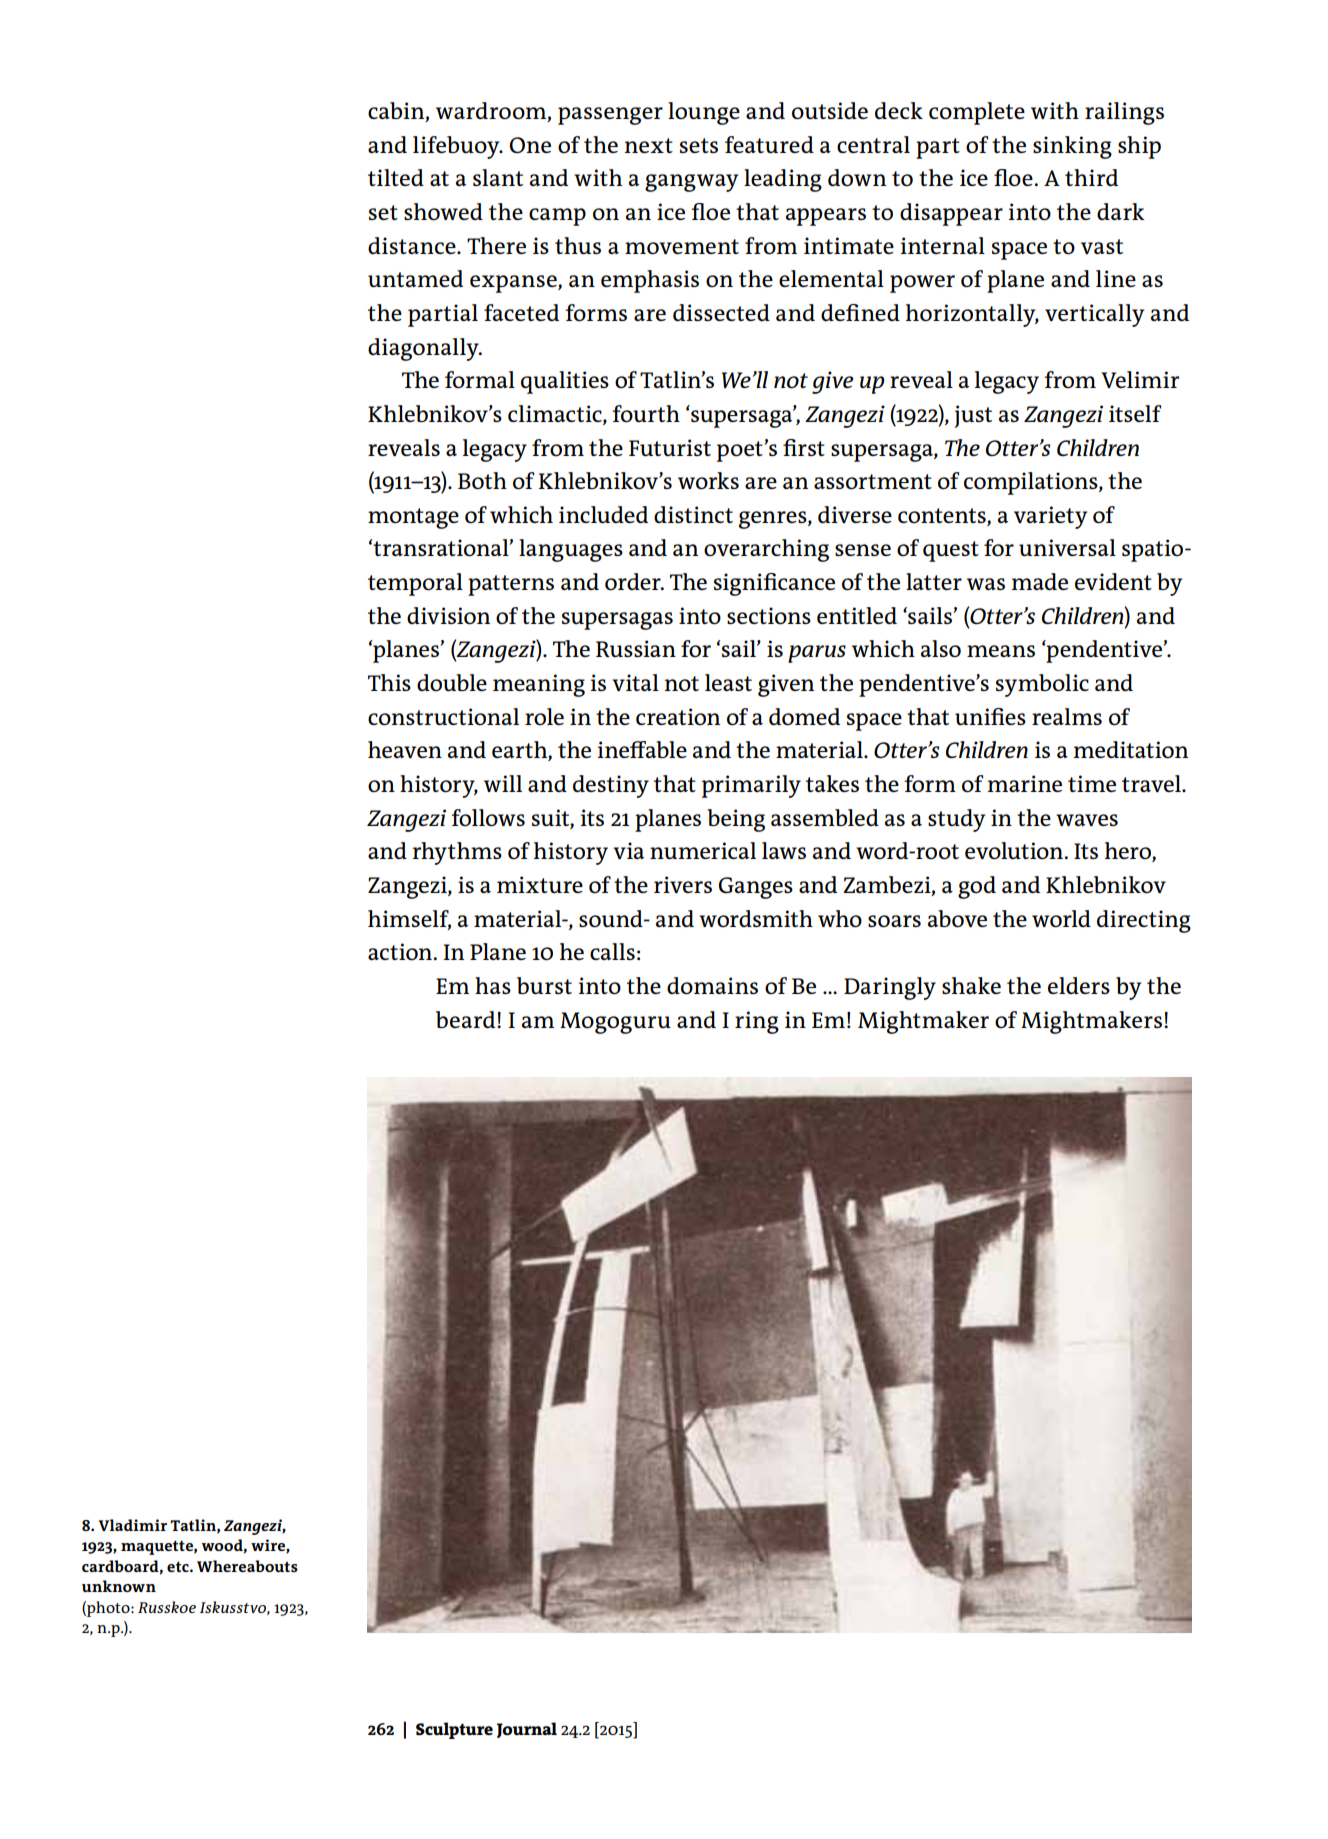 This document has height=1839, width=1328. What do you see at coordinates (527, 1730) in the document?
I see `Journal` at bounding box center [527, 1730].
